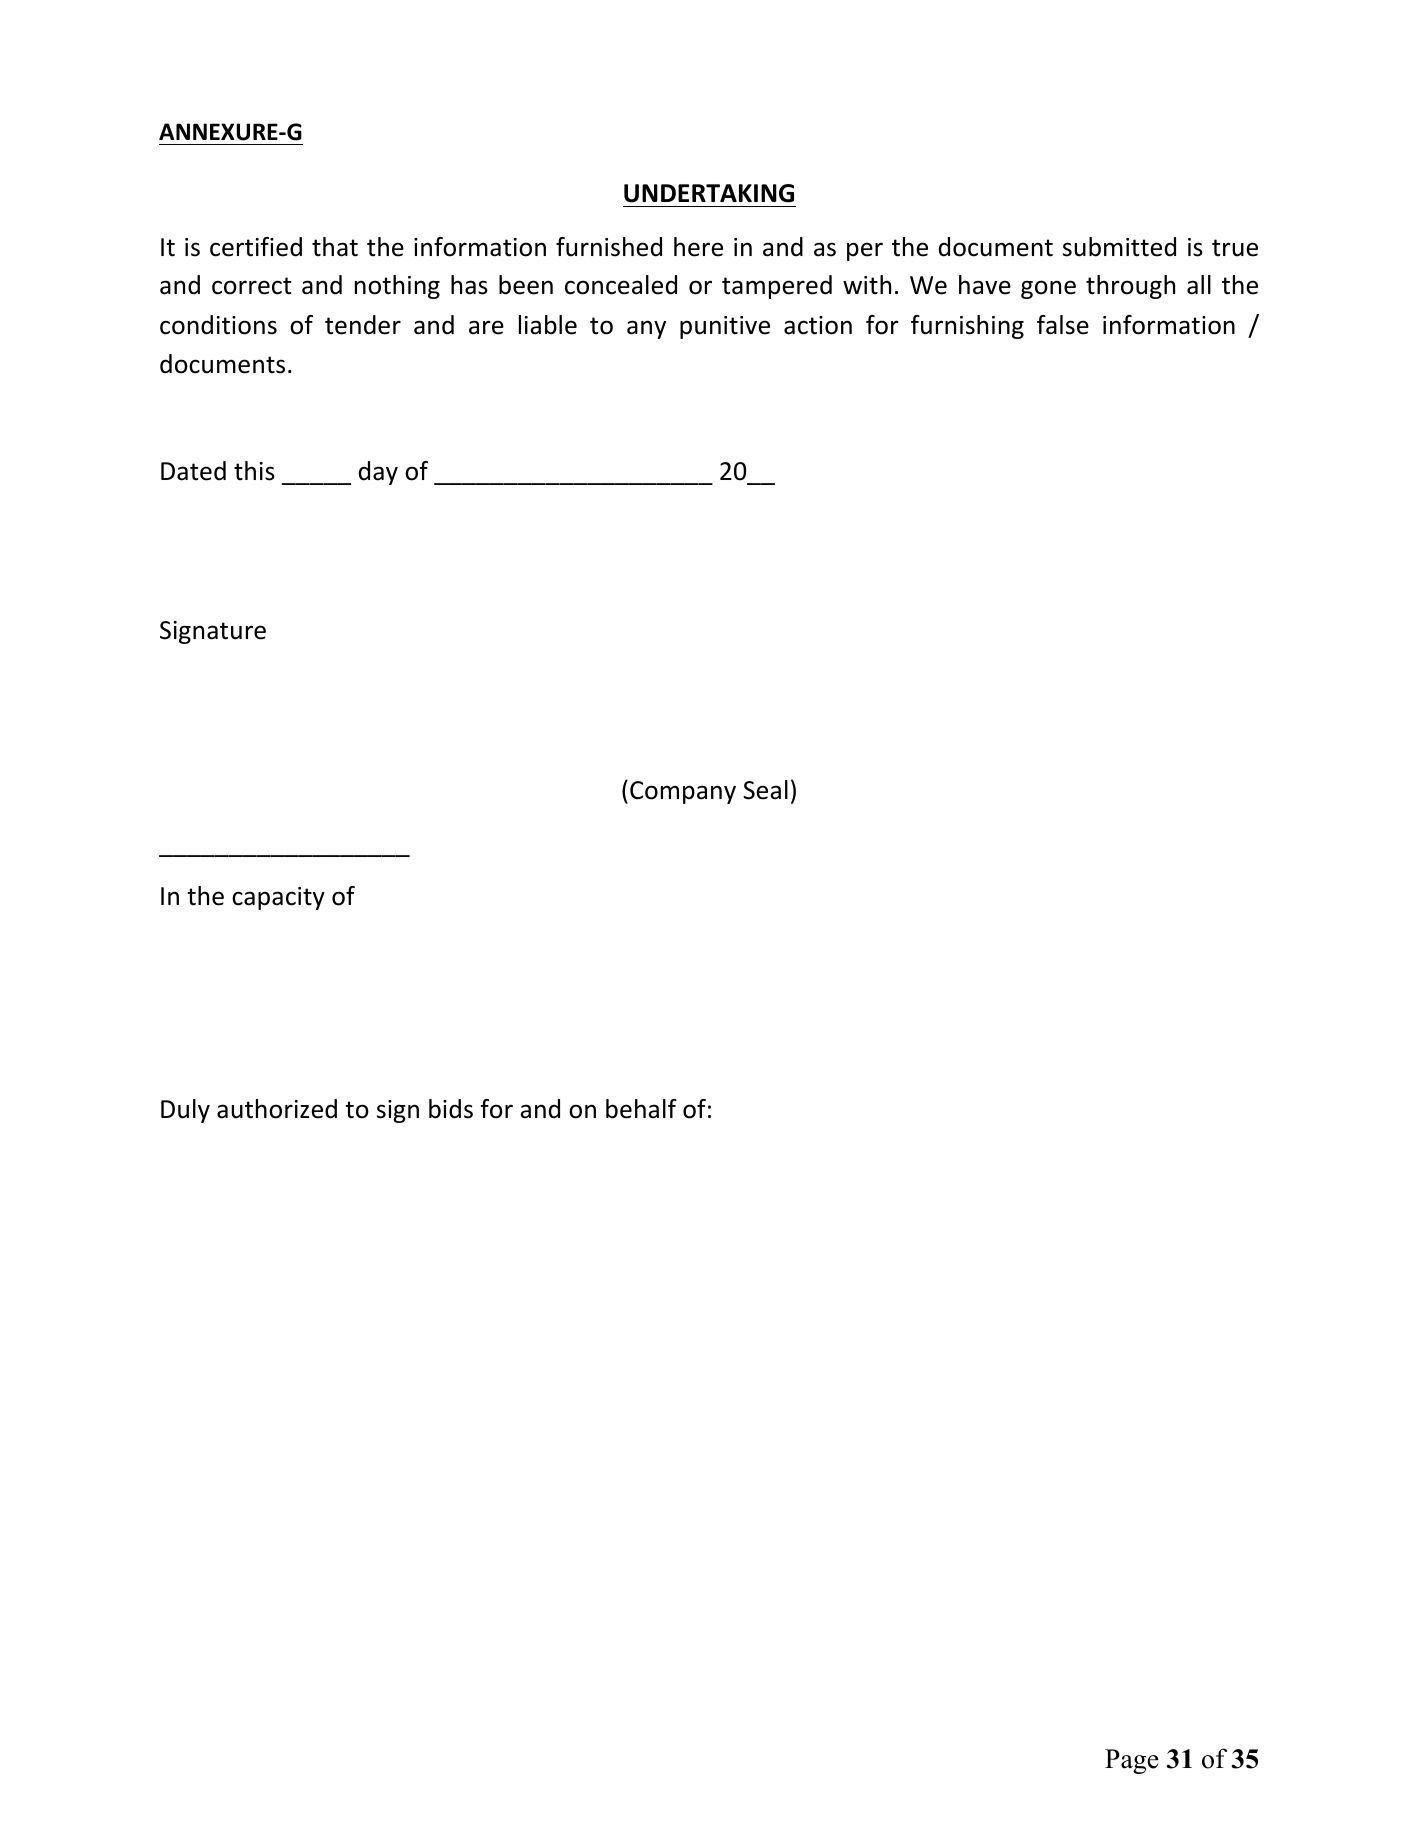 The width and height of the image is (1425, 1845). I want to click on here, so click(698, 247).
